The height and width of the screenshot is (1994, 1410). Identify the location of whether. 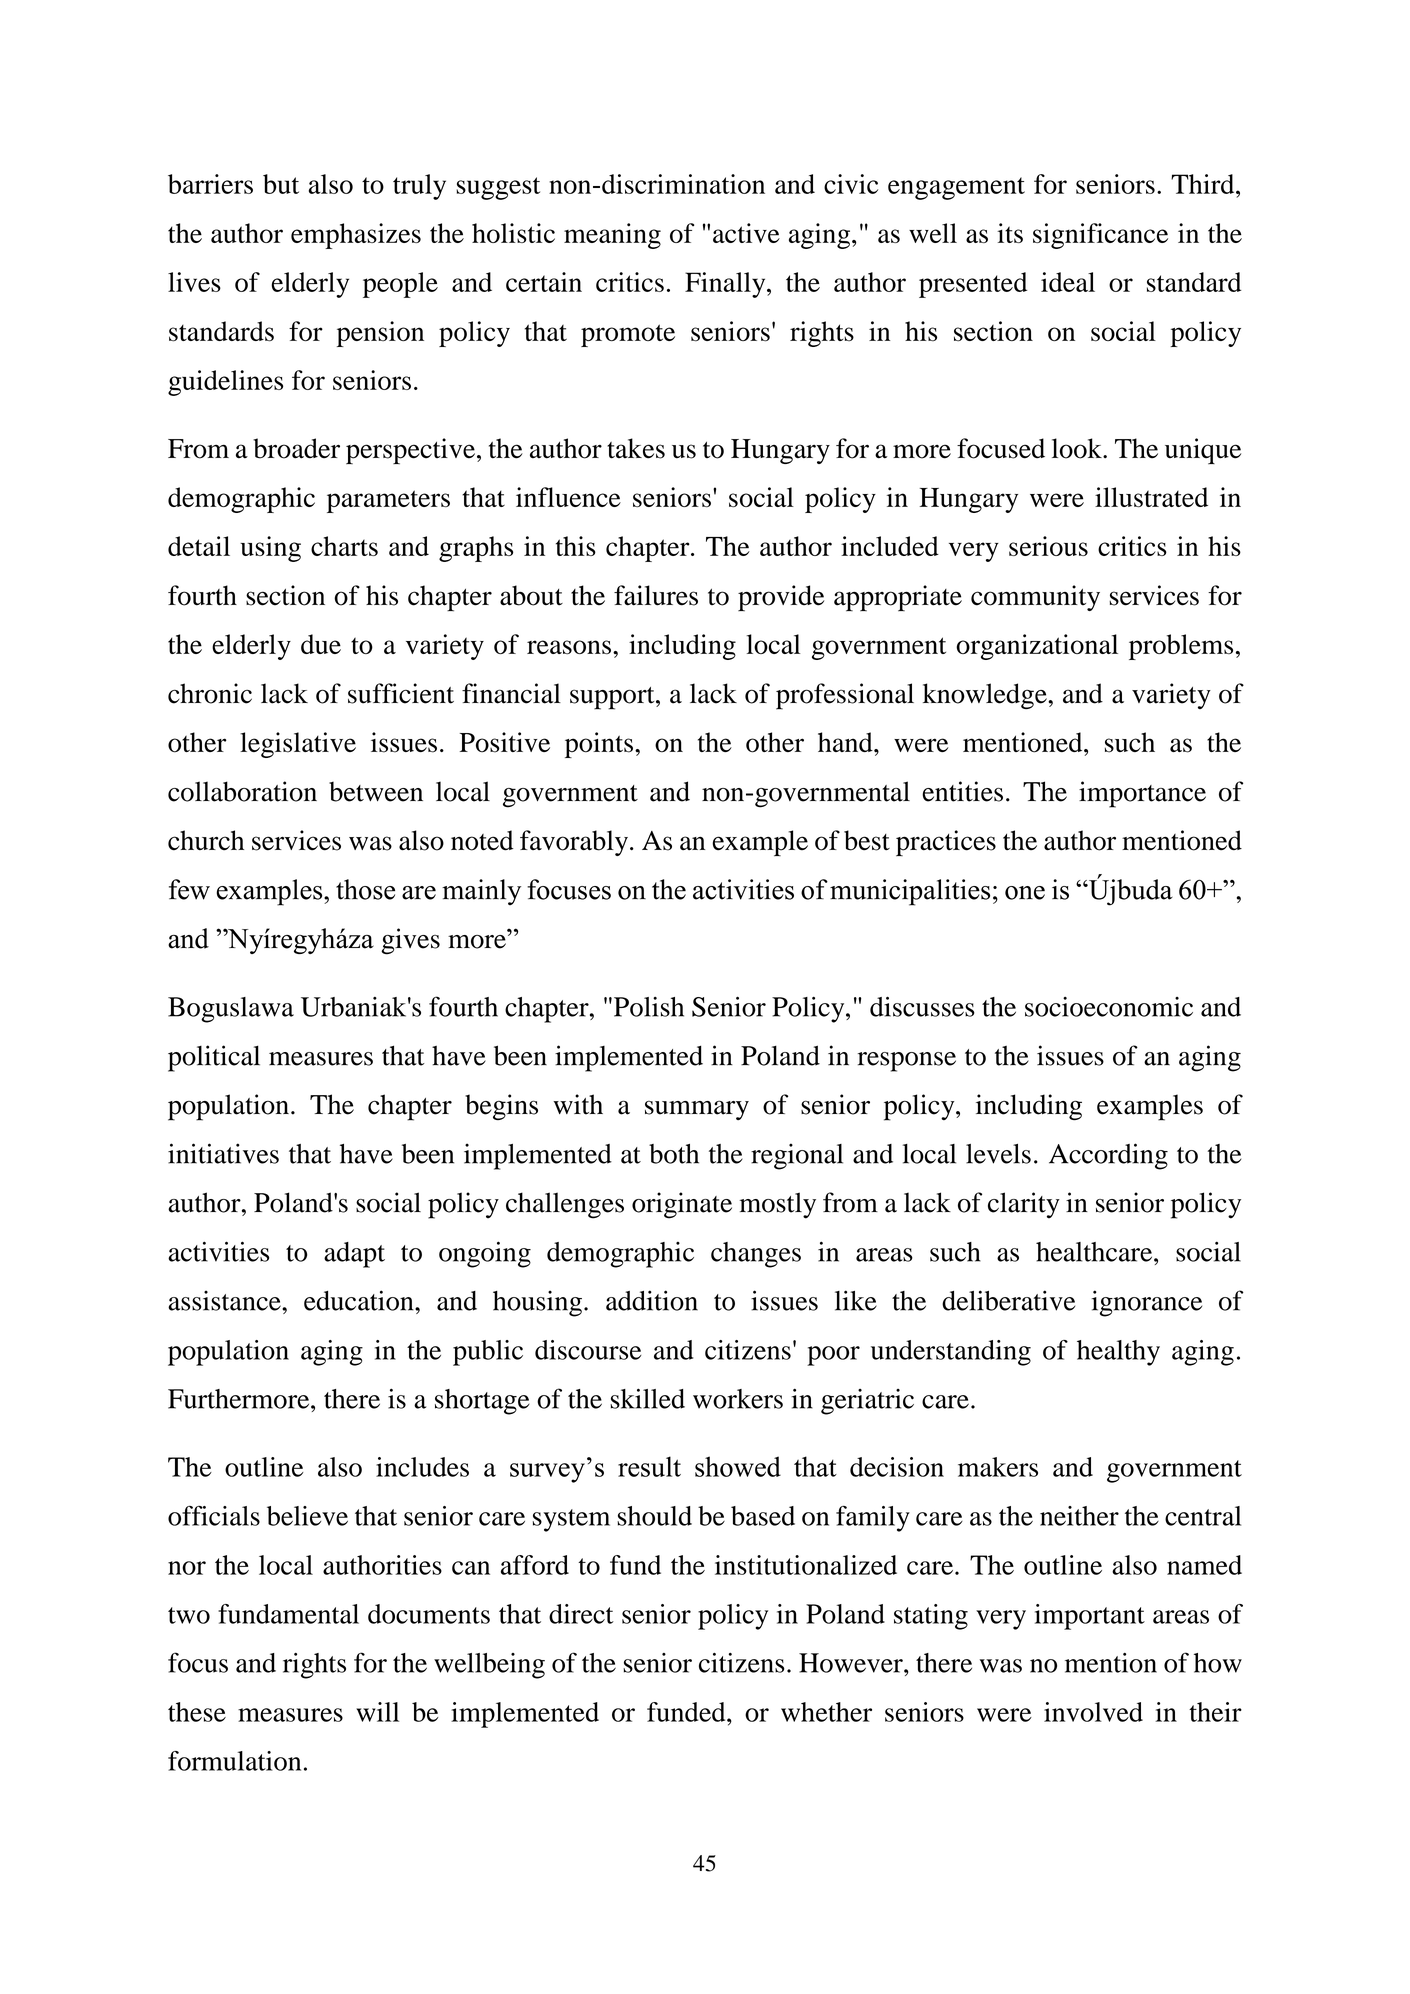
(826, 1712).
